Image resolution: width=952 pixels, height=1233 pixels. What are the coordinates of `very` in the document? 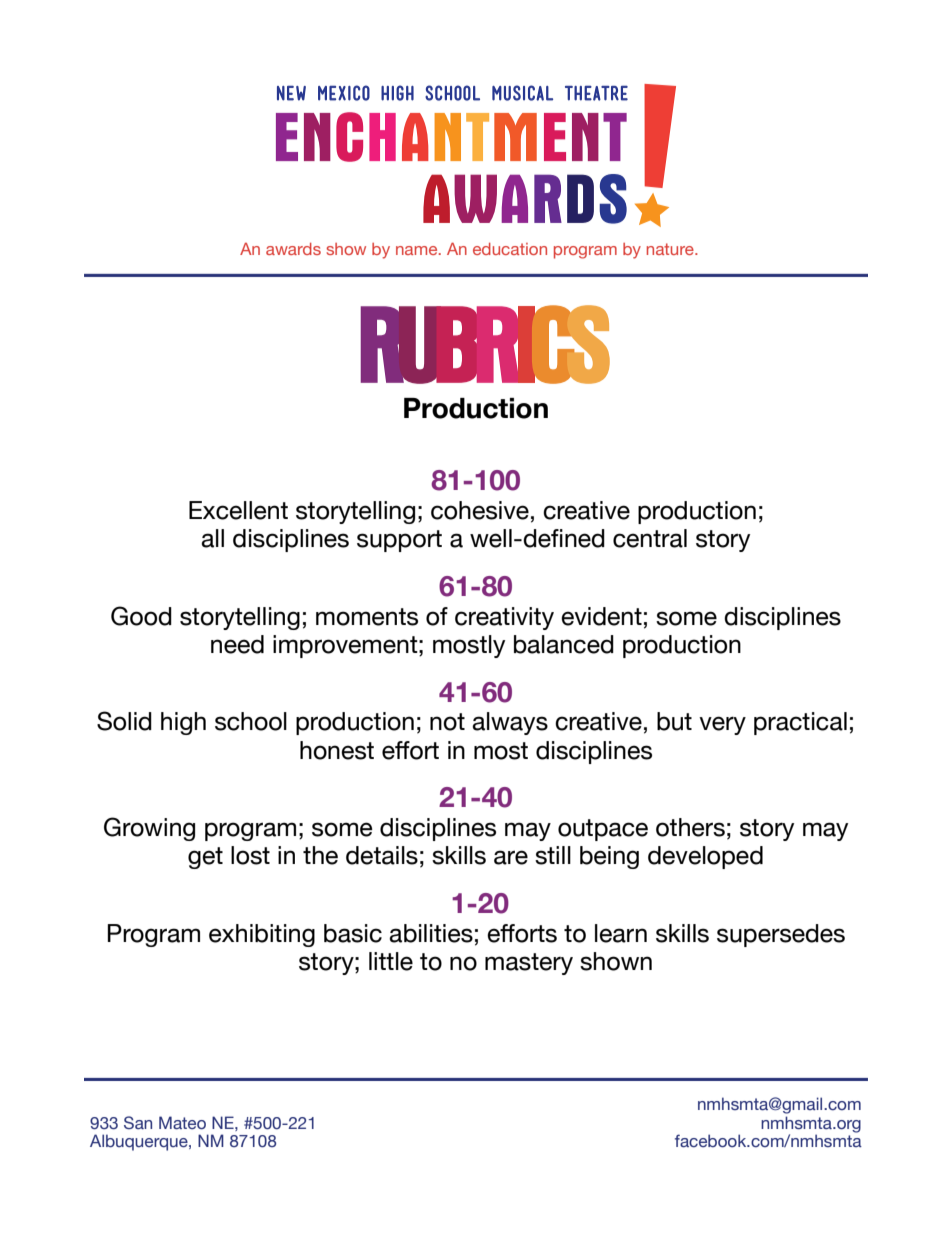 It's located at (722, 725).
